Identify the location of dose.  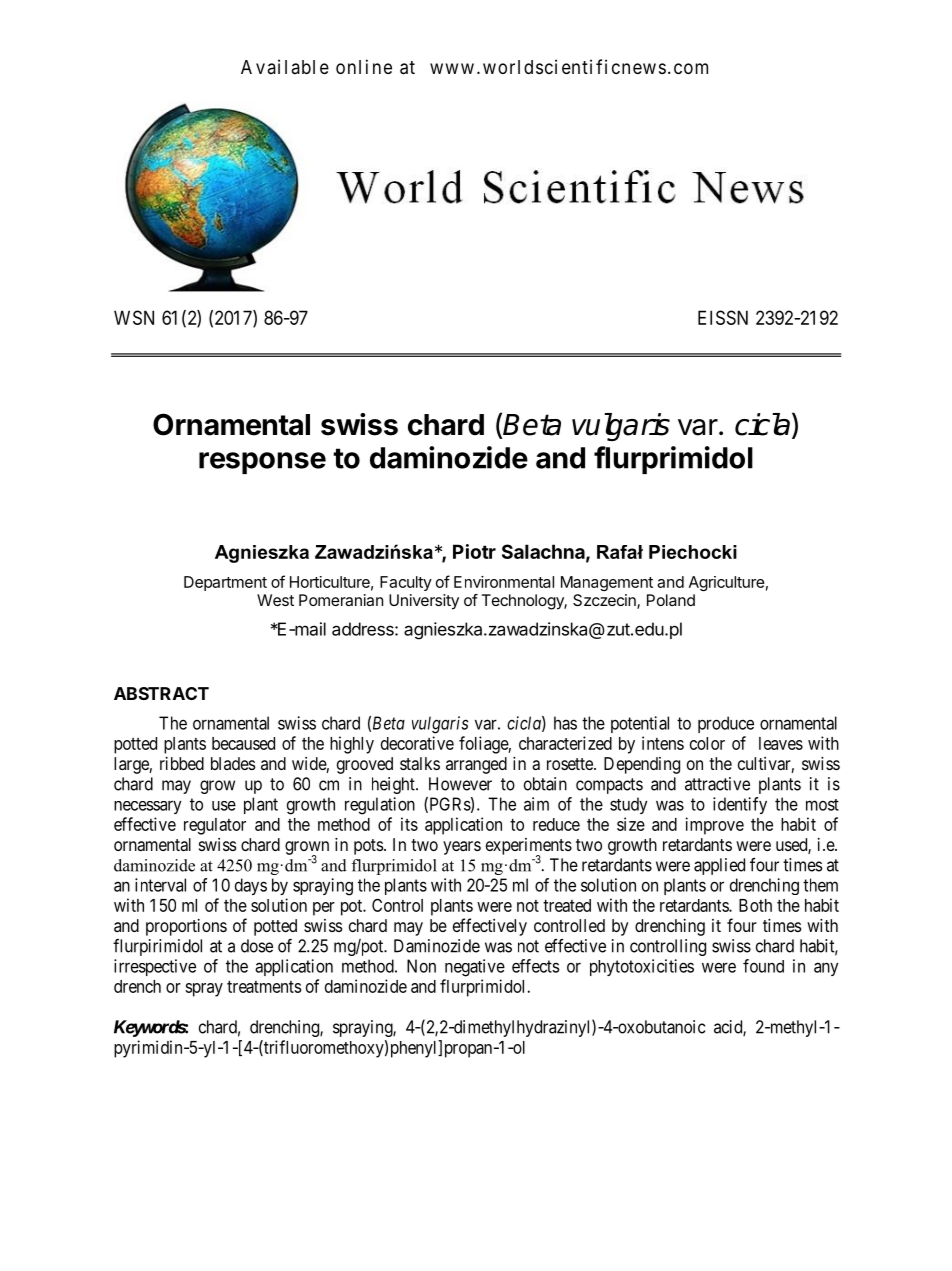
(257, 946).
